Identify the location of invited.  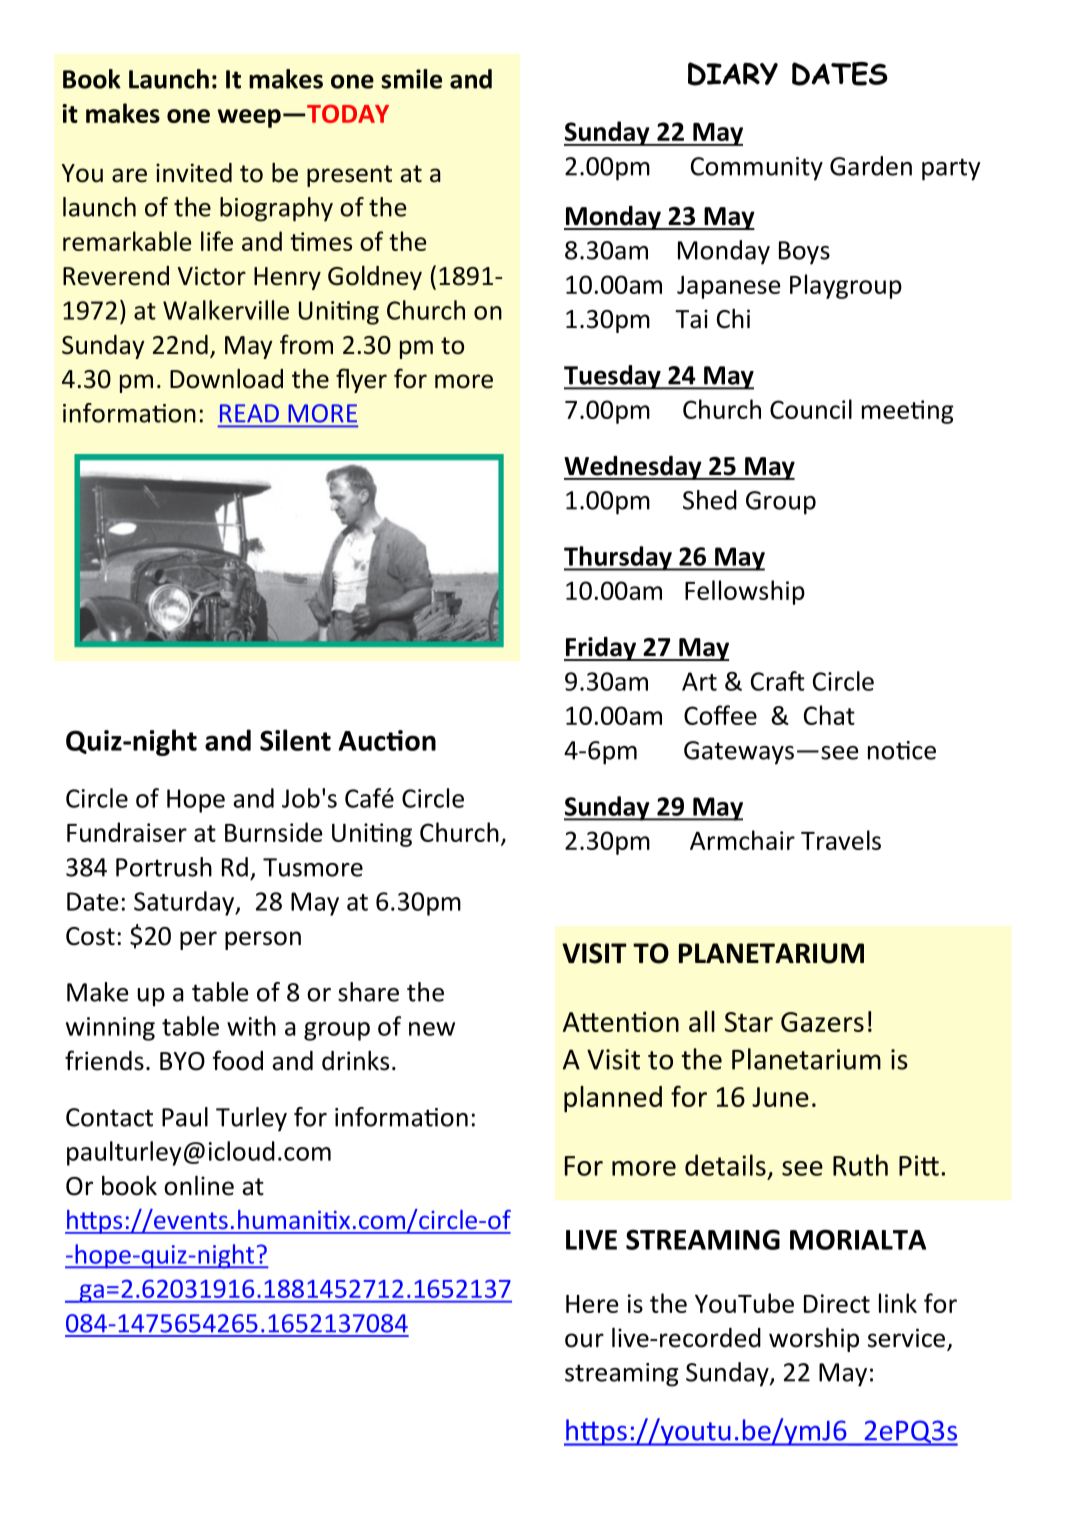
(194, 173).
